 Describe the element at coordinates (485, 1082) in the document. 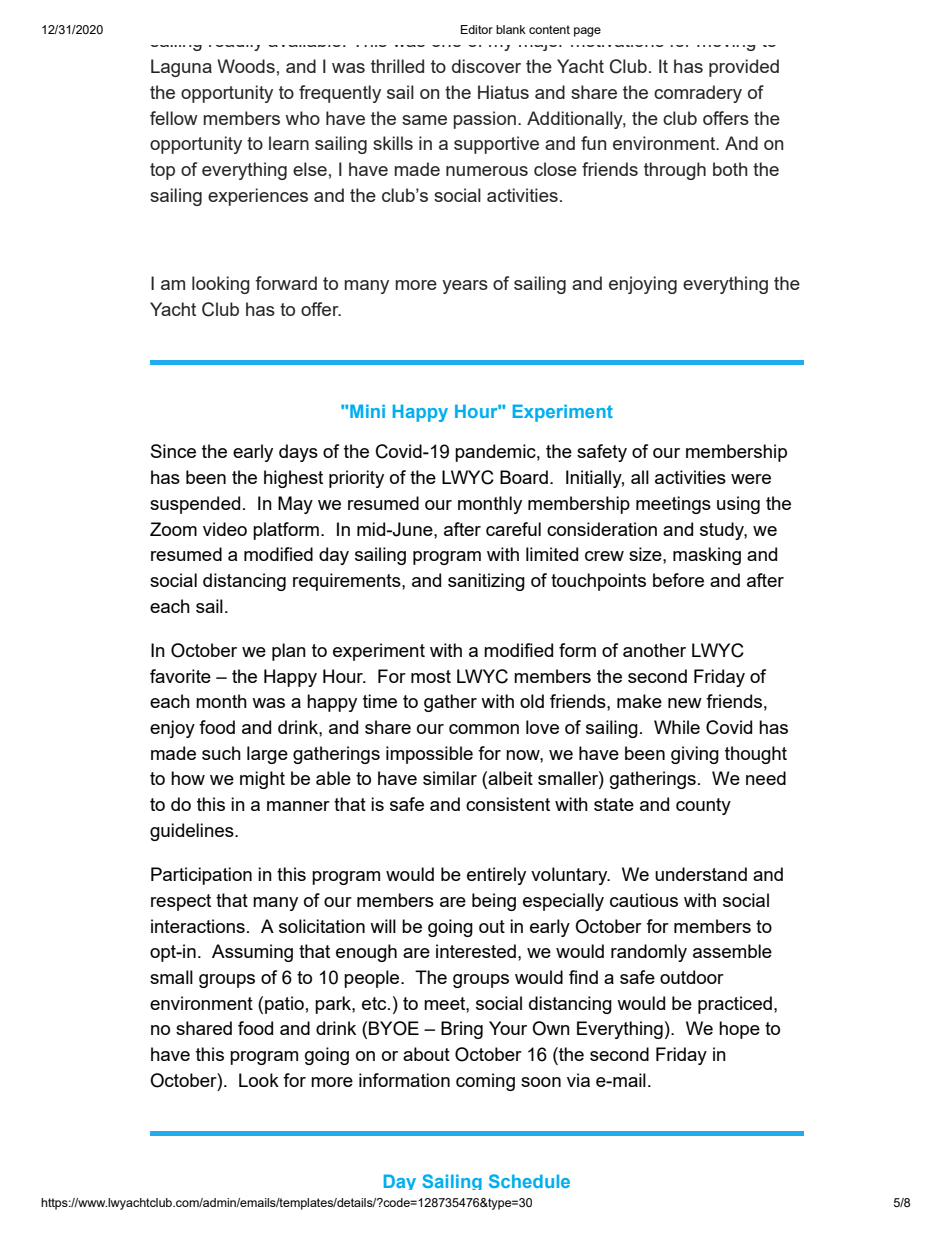

I see `coming` at that location.
